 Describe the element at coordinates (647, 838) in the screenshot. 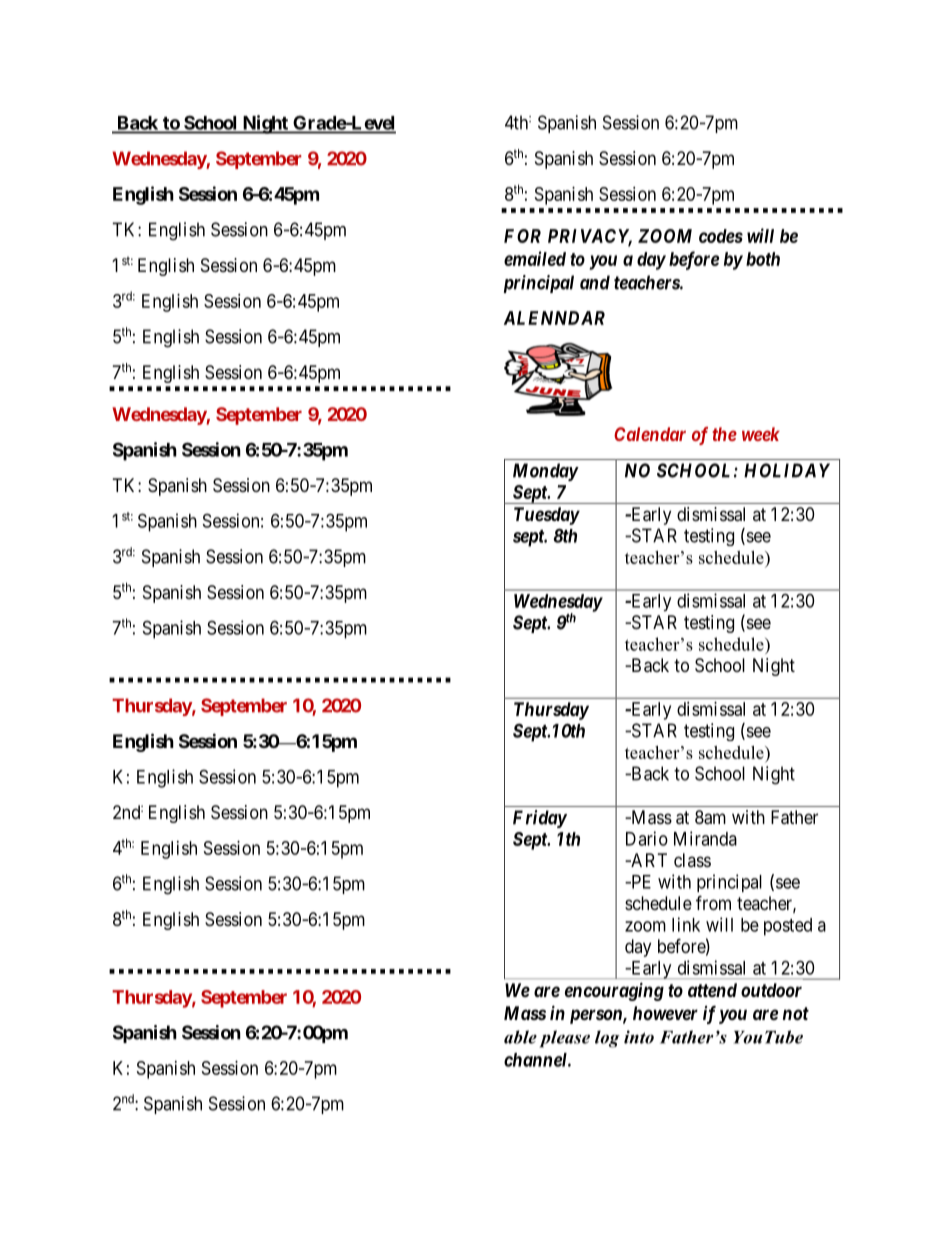

I see `Dario` at that location.
